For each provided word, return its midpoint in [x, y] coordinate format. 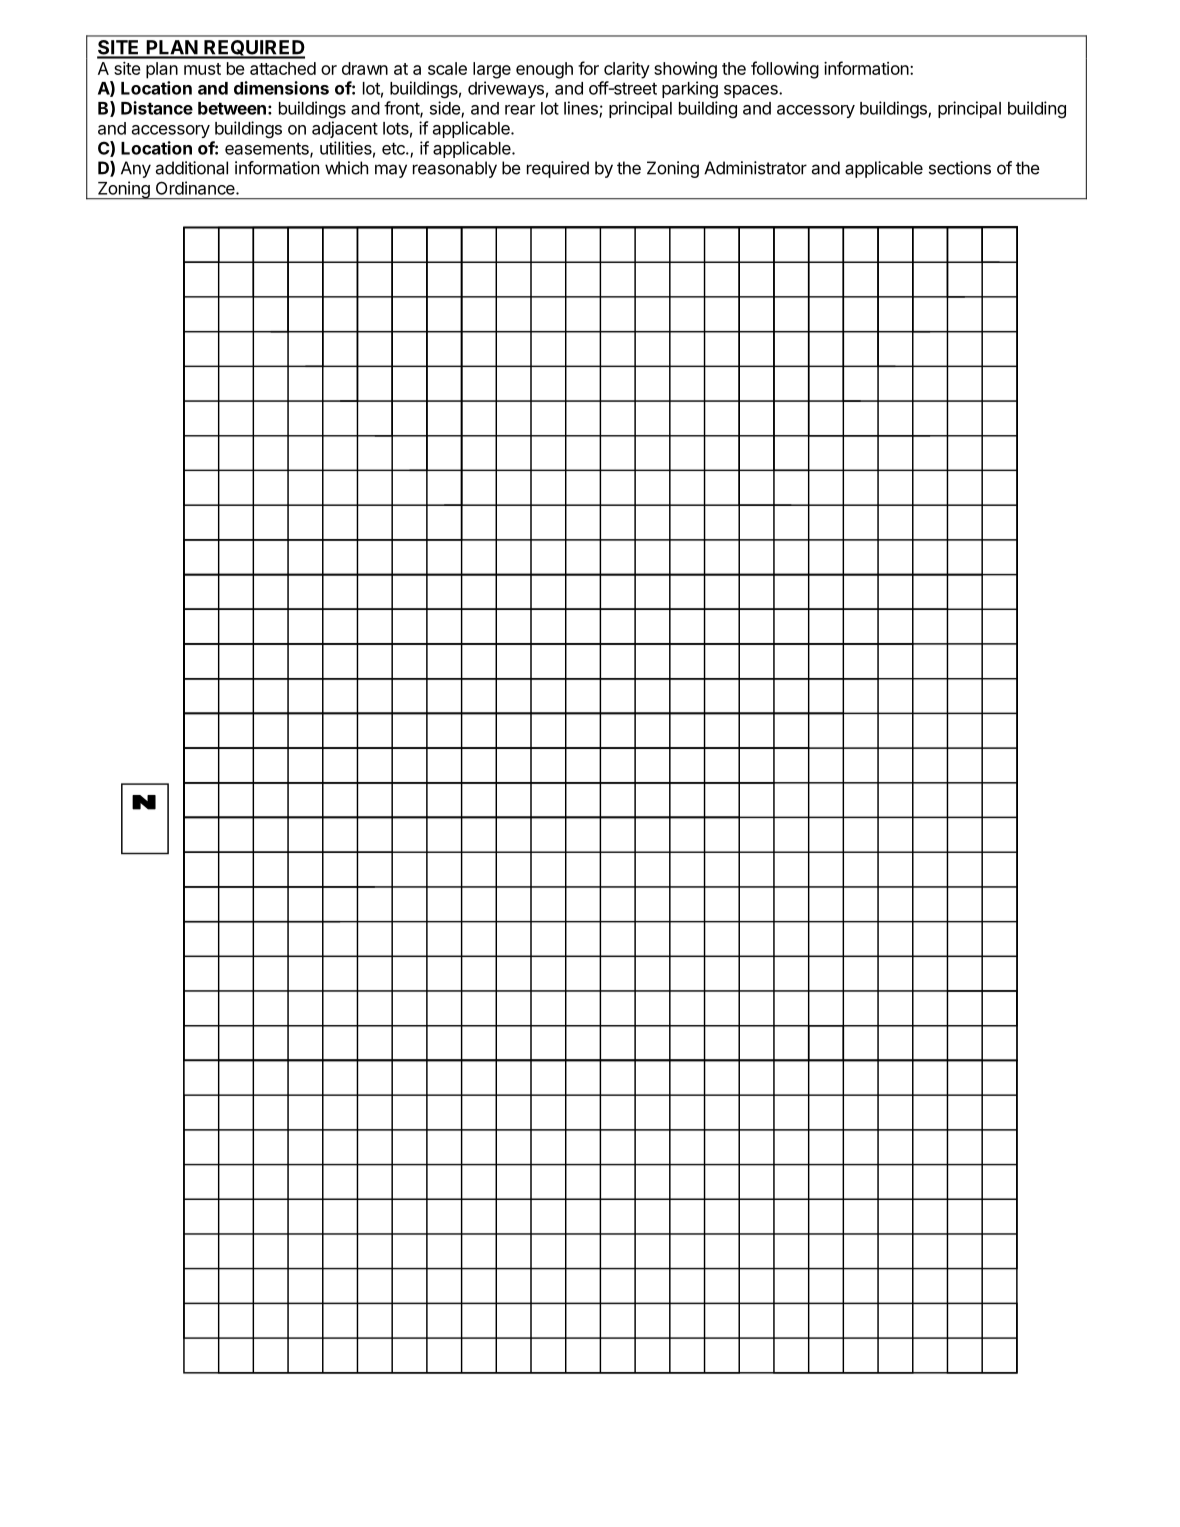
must [202, 69]
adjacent [345, 129]
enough [544, 70]
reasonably [455, 169]
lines [582, 109]
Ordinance [196, 188]
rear [520, 110]
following [785, 70]
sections [960, 168]
